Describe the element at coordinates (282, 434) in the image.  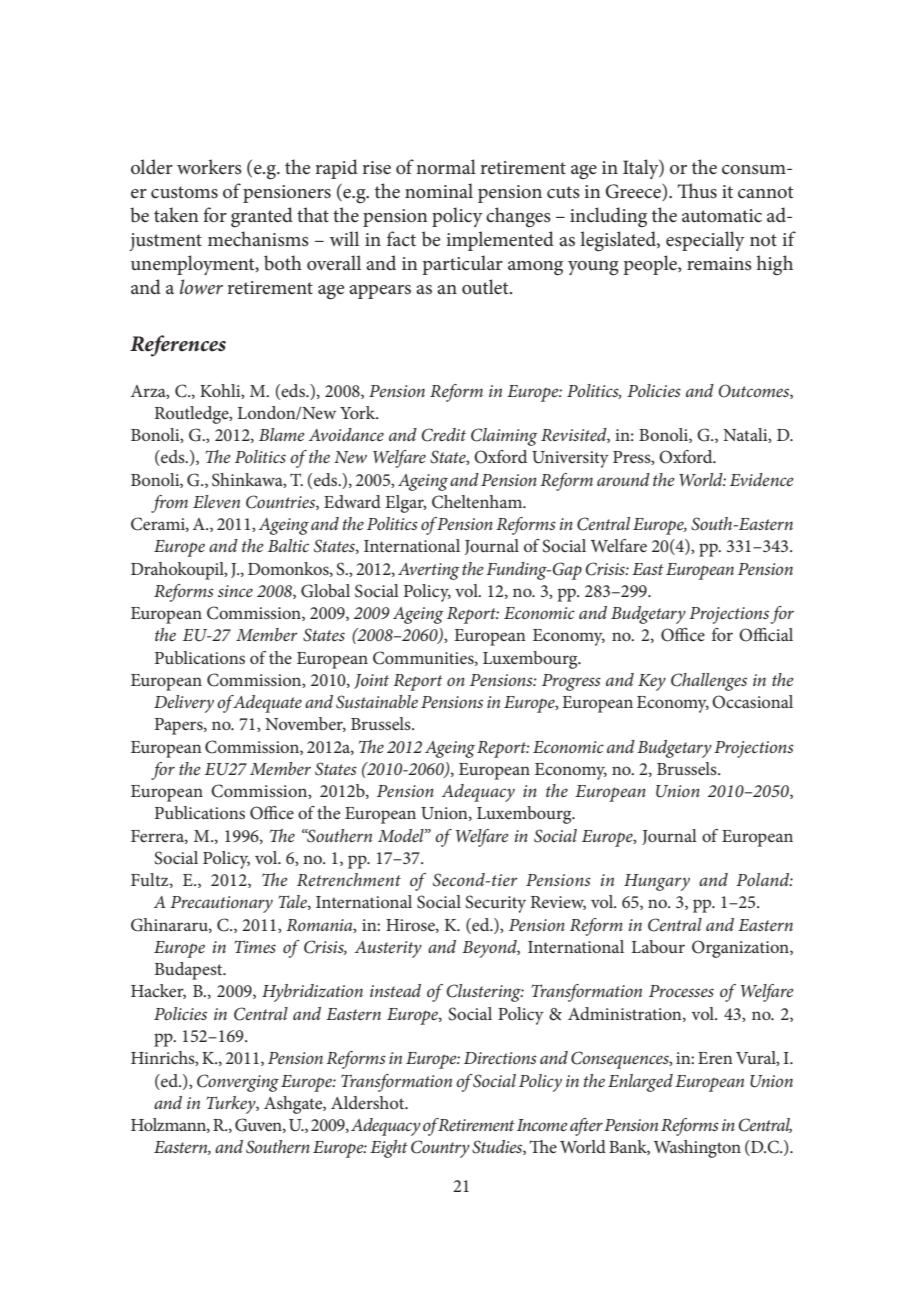
I see `Blame` at that location.
